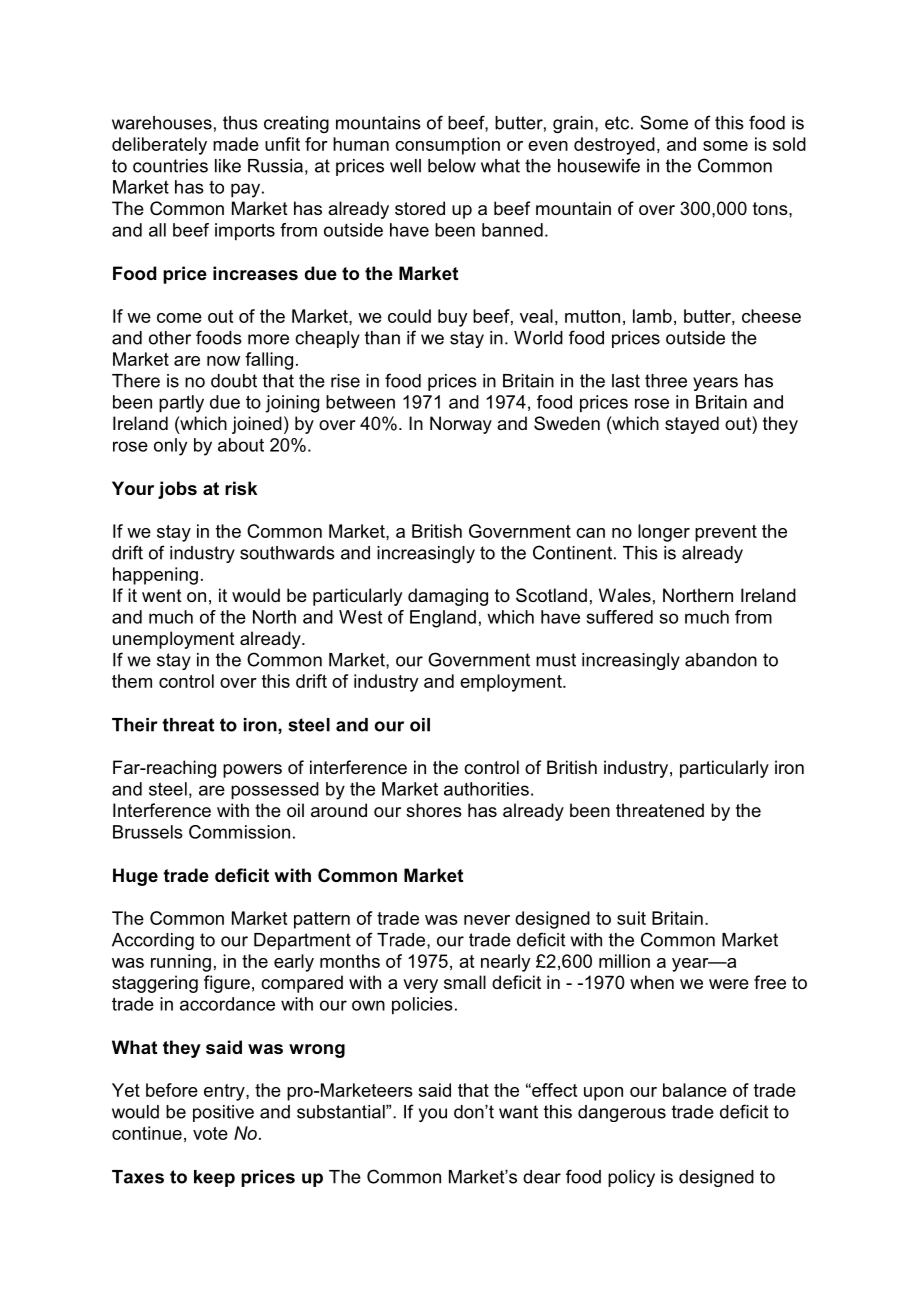 Image resolution: width=924 pixels, height=1308 pixels. I want to click on sold, so click(789, 144).
